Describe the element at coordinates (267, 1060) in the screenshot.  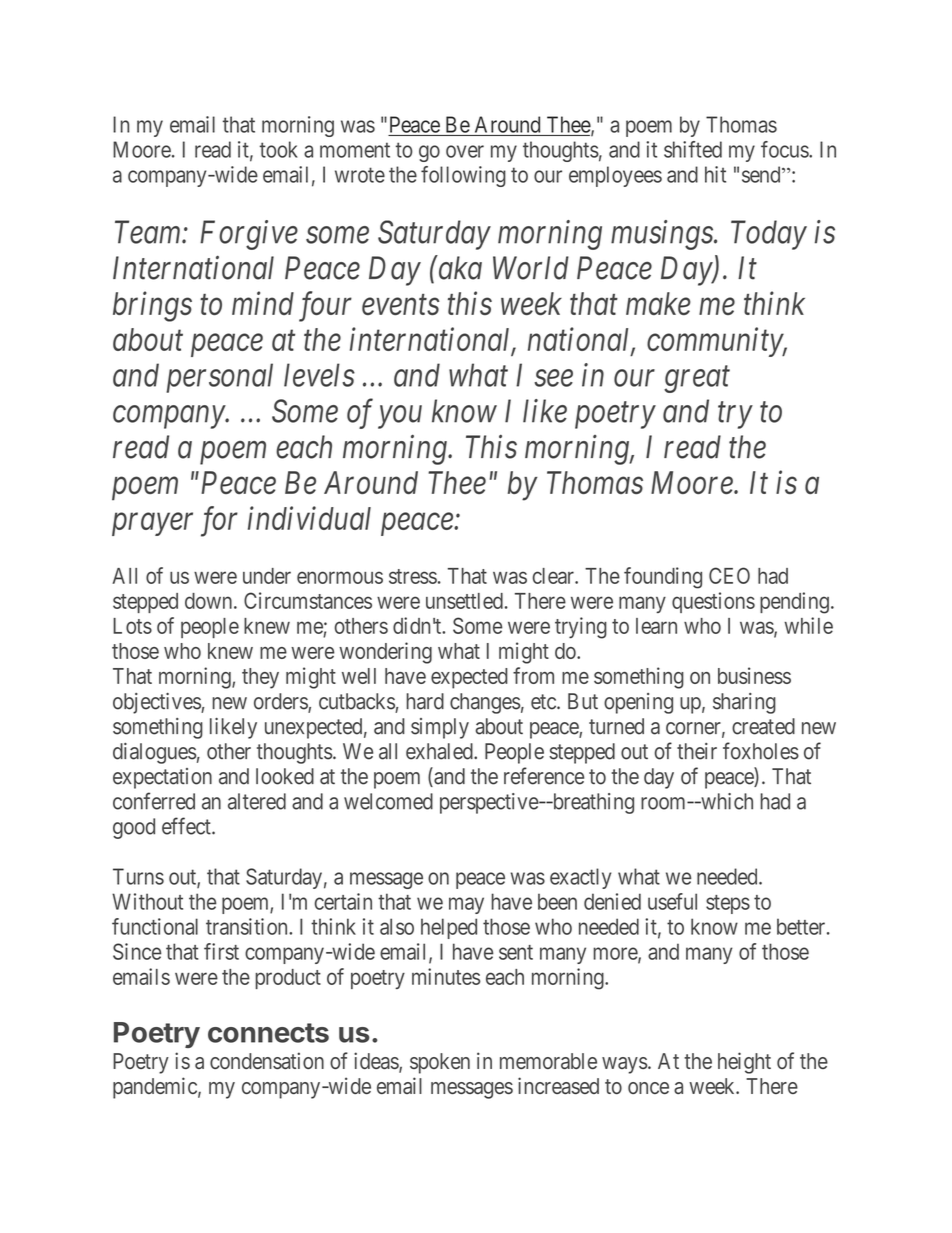
I see `condensation` at that location.
